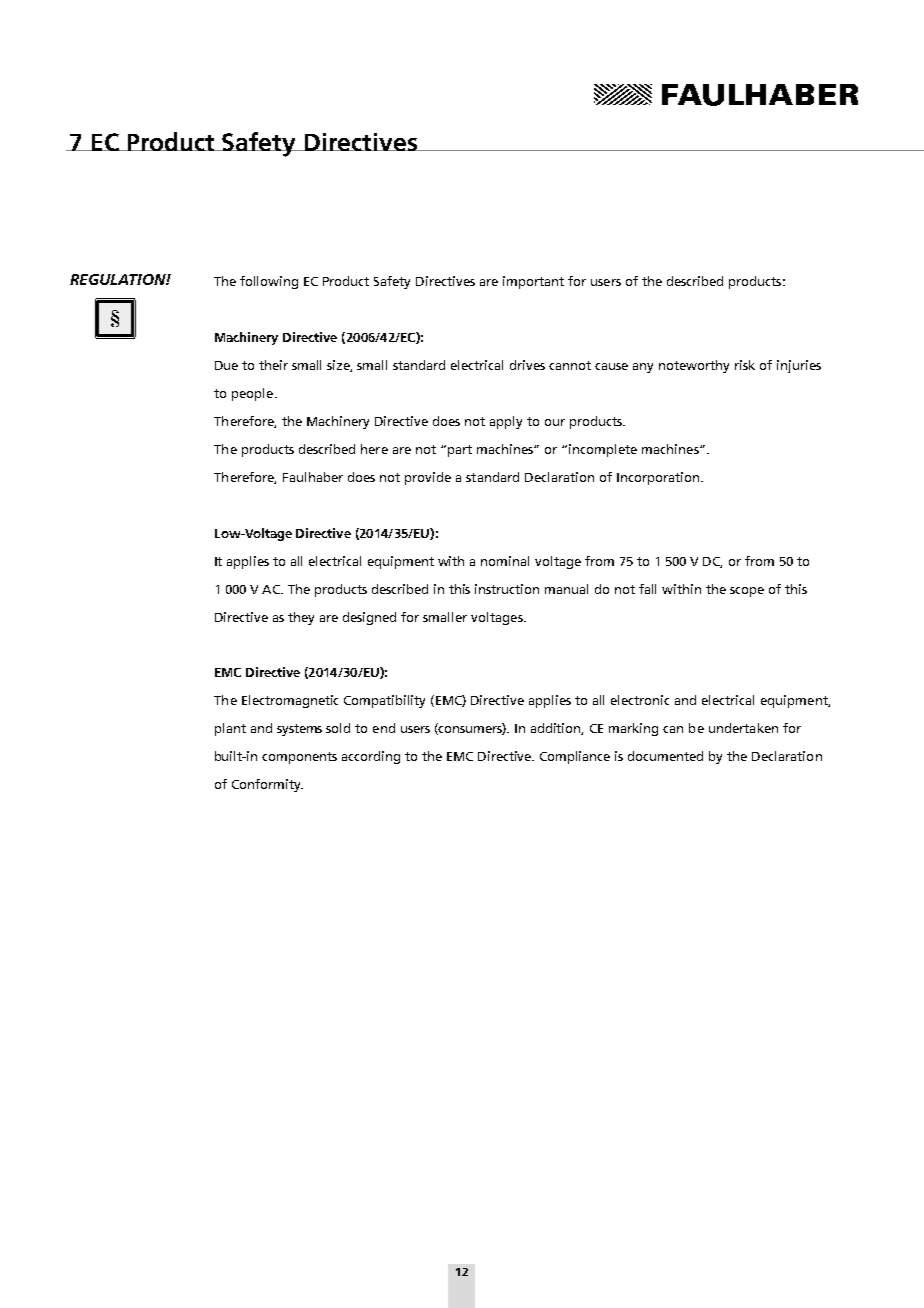 The width and height of the document is (924, 1308). I want to click on scope, so click(747, 592).
